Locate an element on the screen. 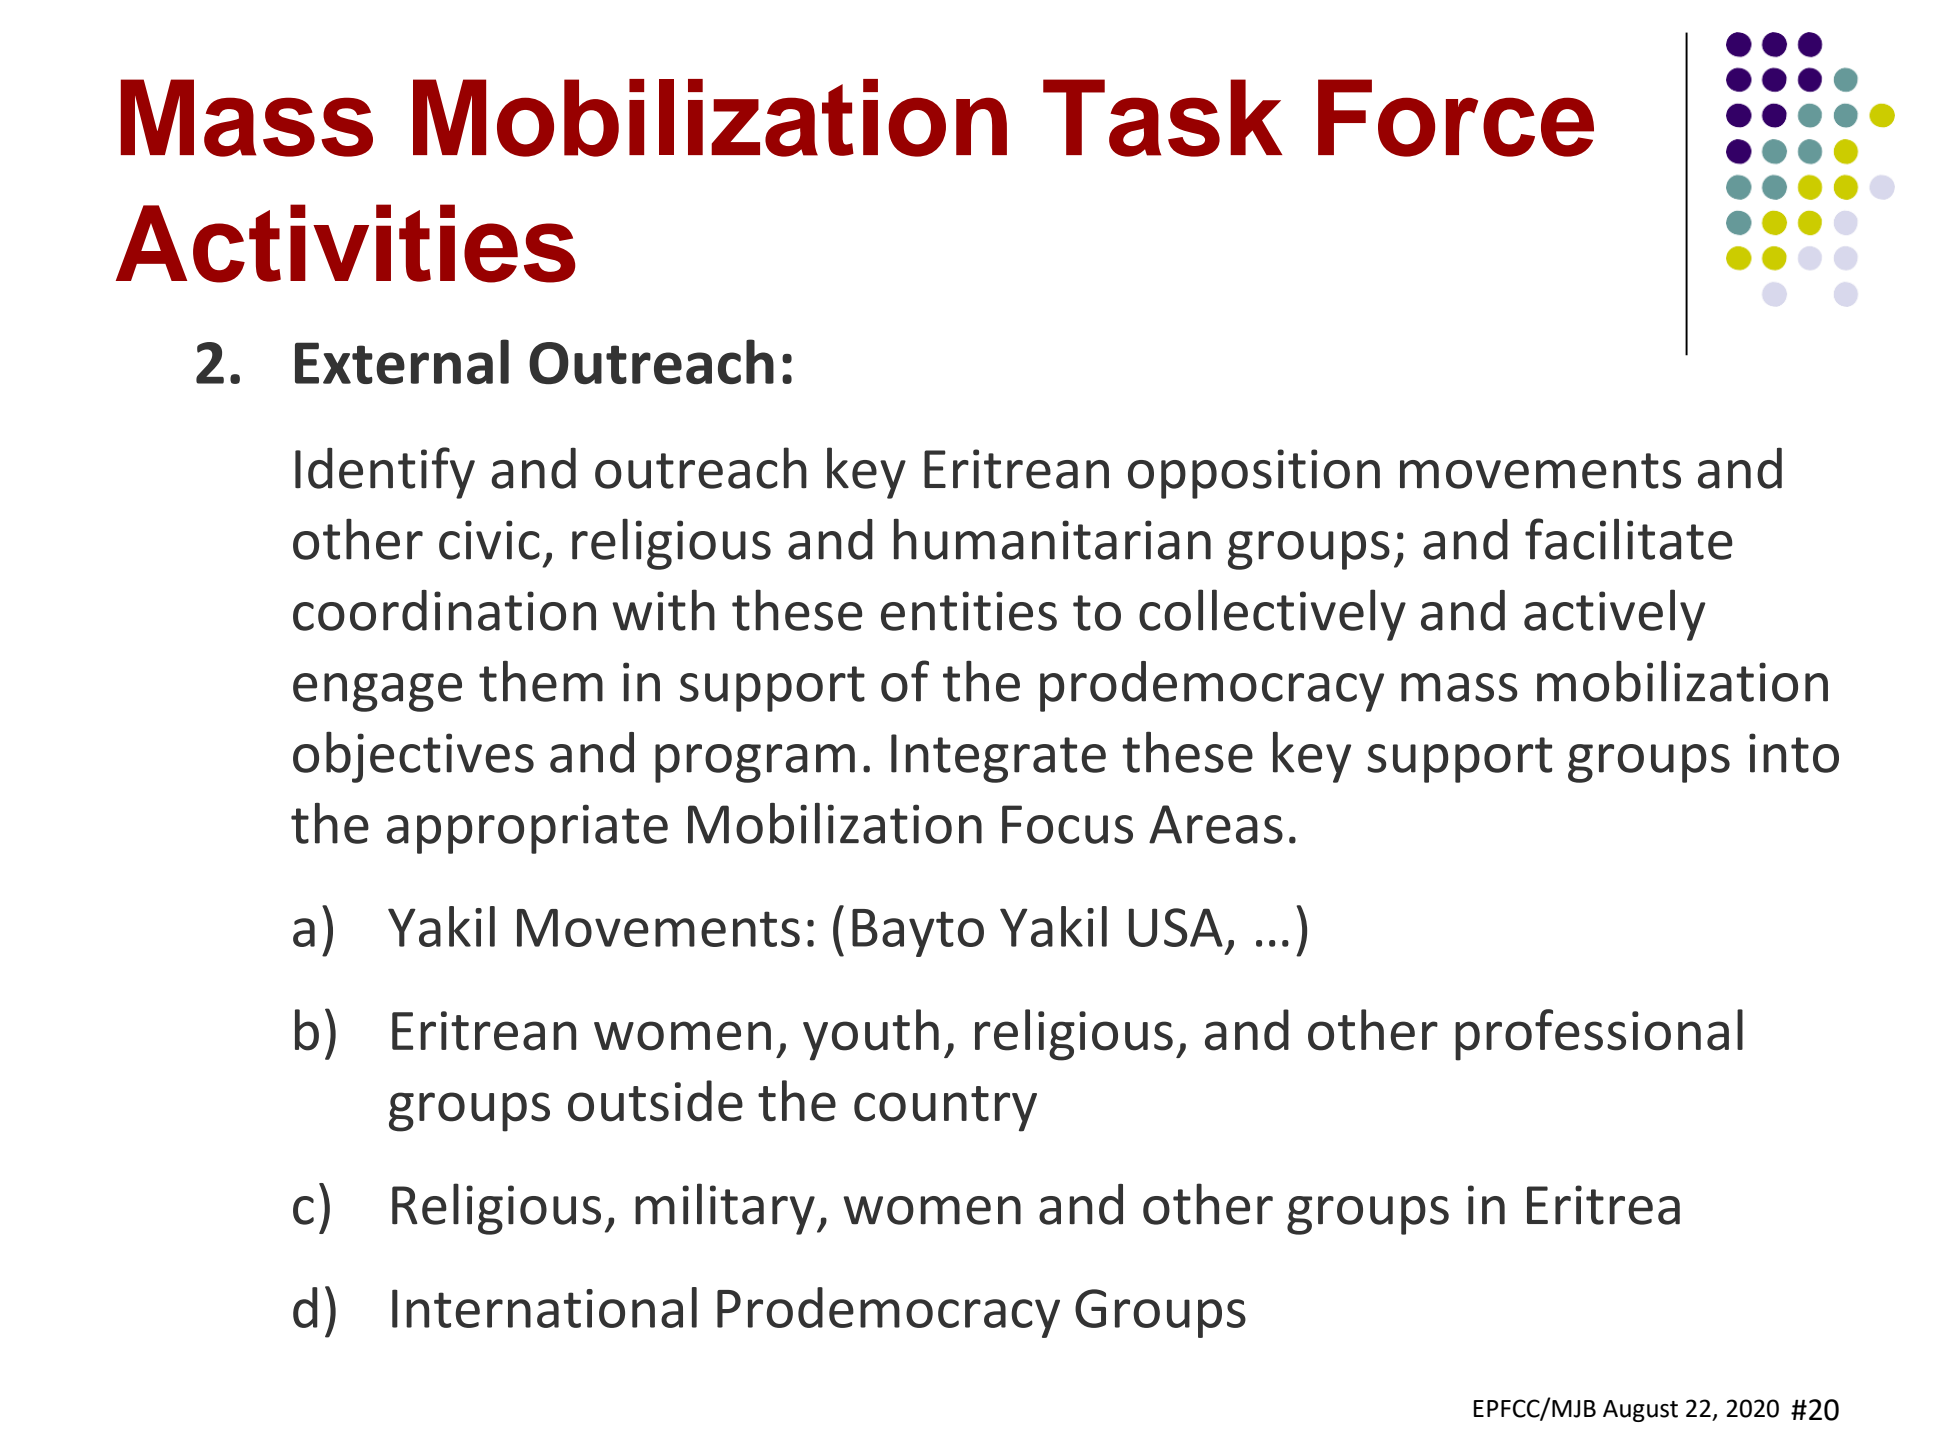 Image resolution: width=1936 pixels, height=1452 pixels. Task is located at coordinates (1162, 118).
